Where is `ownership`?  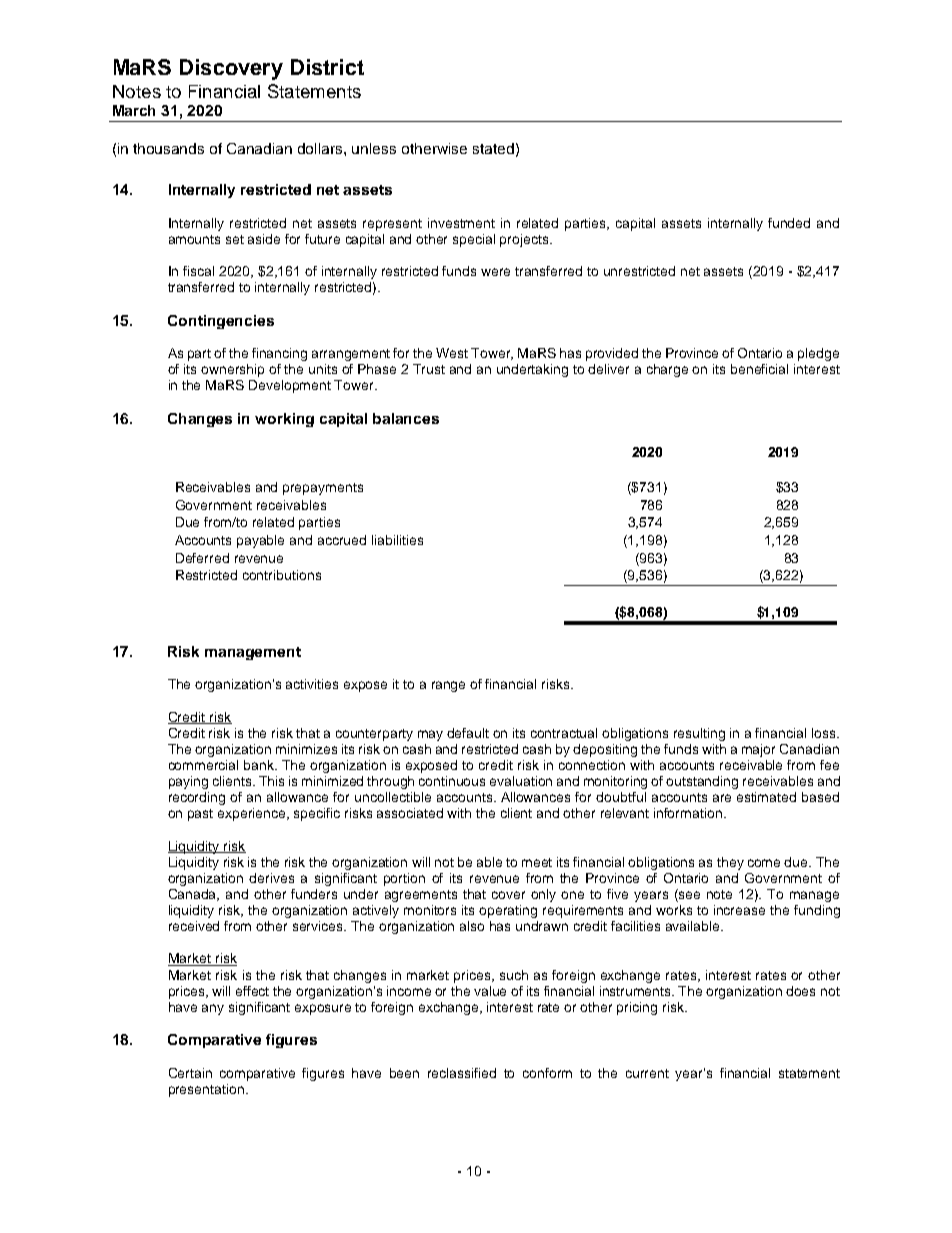
ownership is located at coordinates (232, 370).
